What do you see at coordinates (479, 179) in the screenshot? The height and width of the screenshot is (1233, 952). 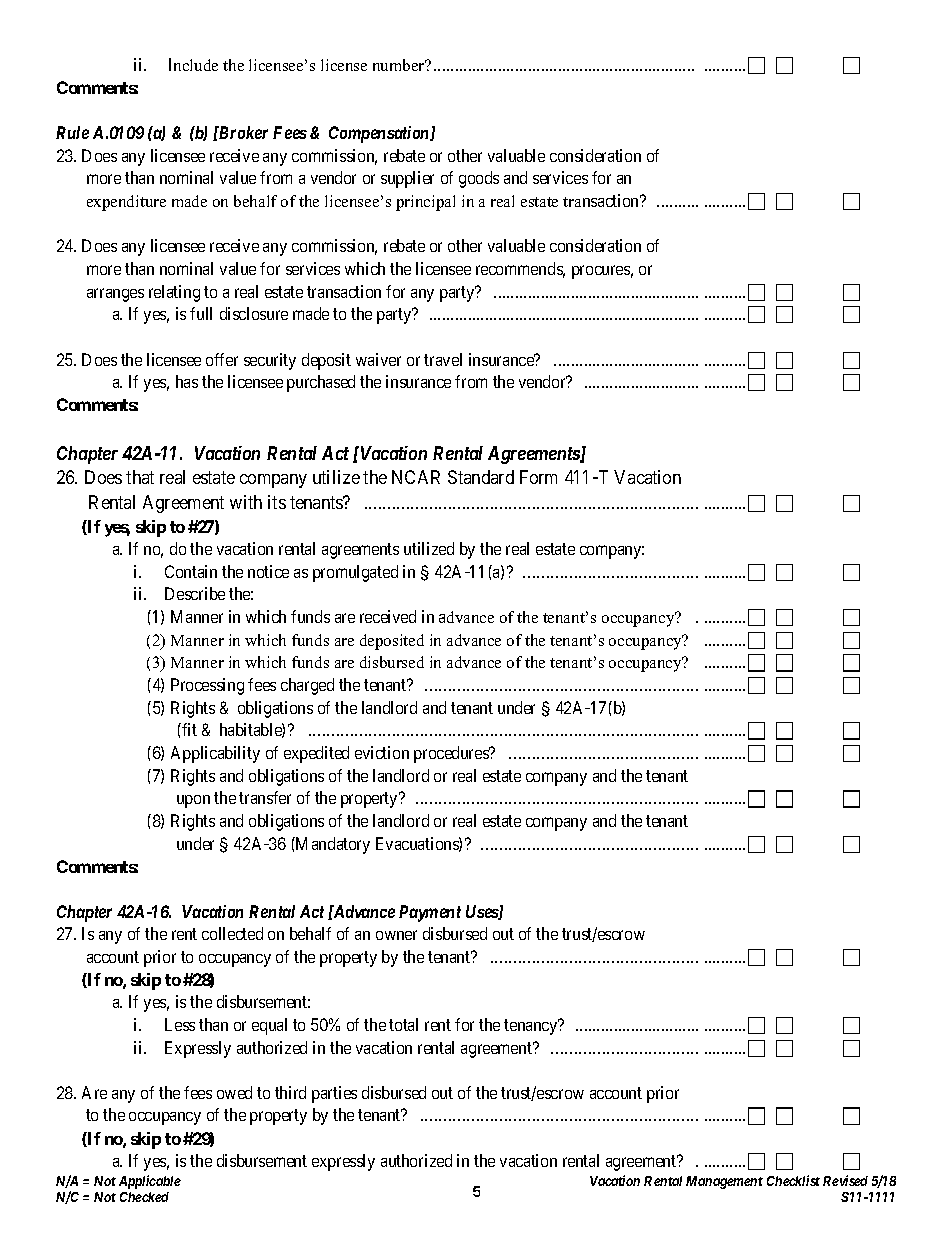 I see `goods` at bounding box center [479, 179].
